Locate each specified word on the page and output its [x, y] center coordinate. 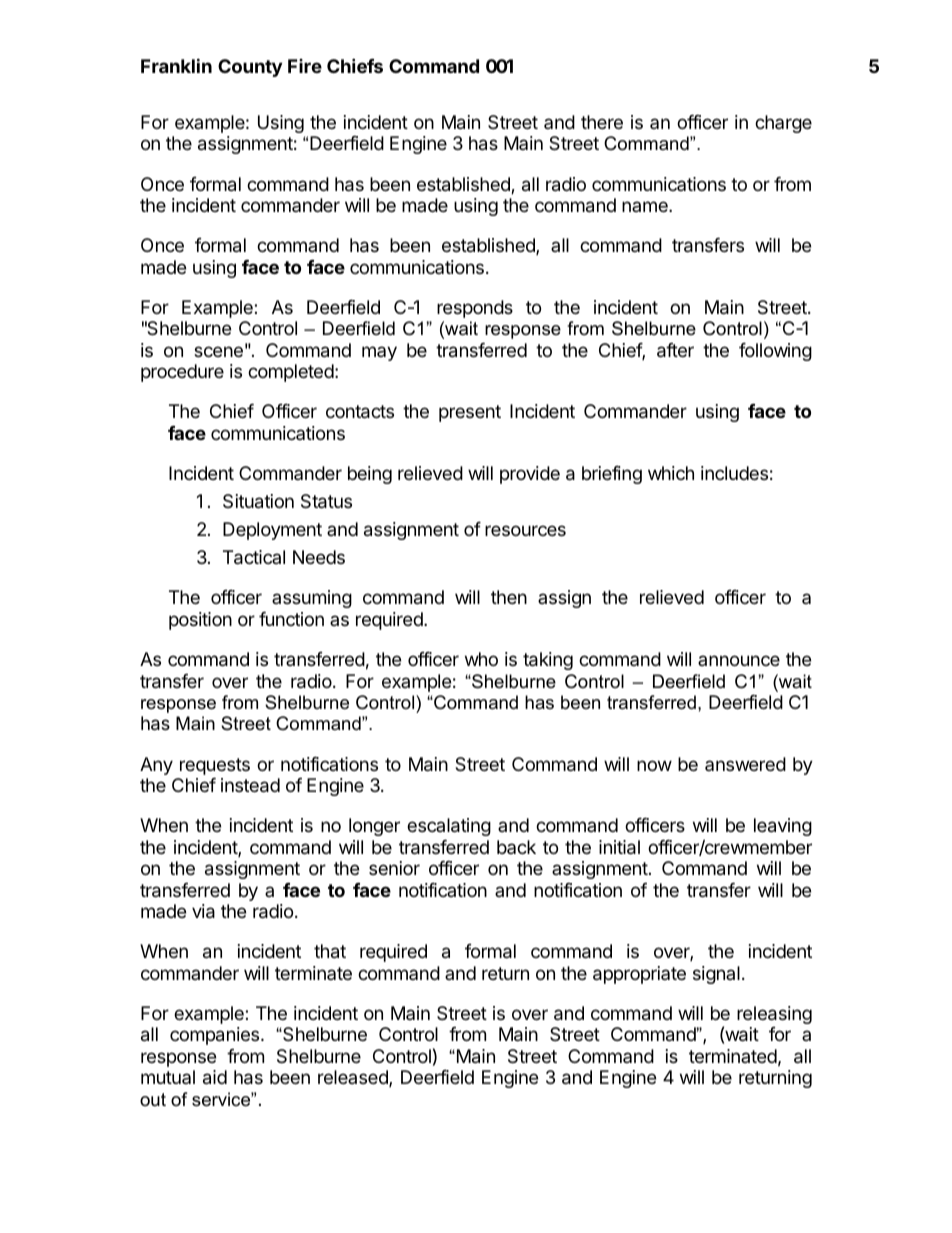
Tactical [254, 557]
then [509, 597]
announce [739, 660]
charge [783, 124]
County [250, 68]
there [602, 122]
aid [215, 1077]
